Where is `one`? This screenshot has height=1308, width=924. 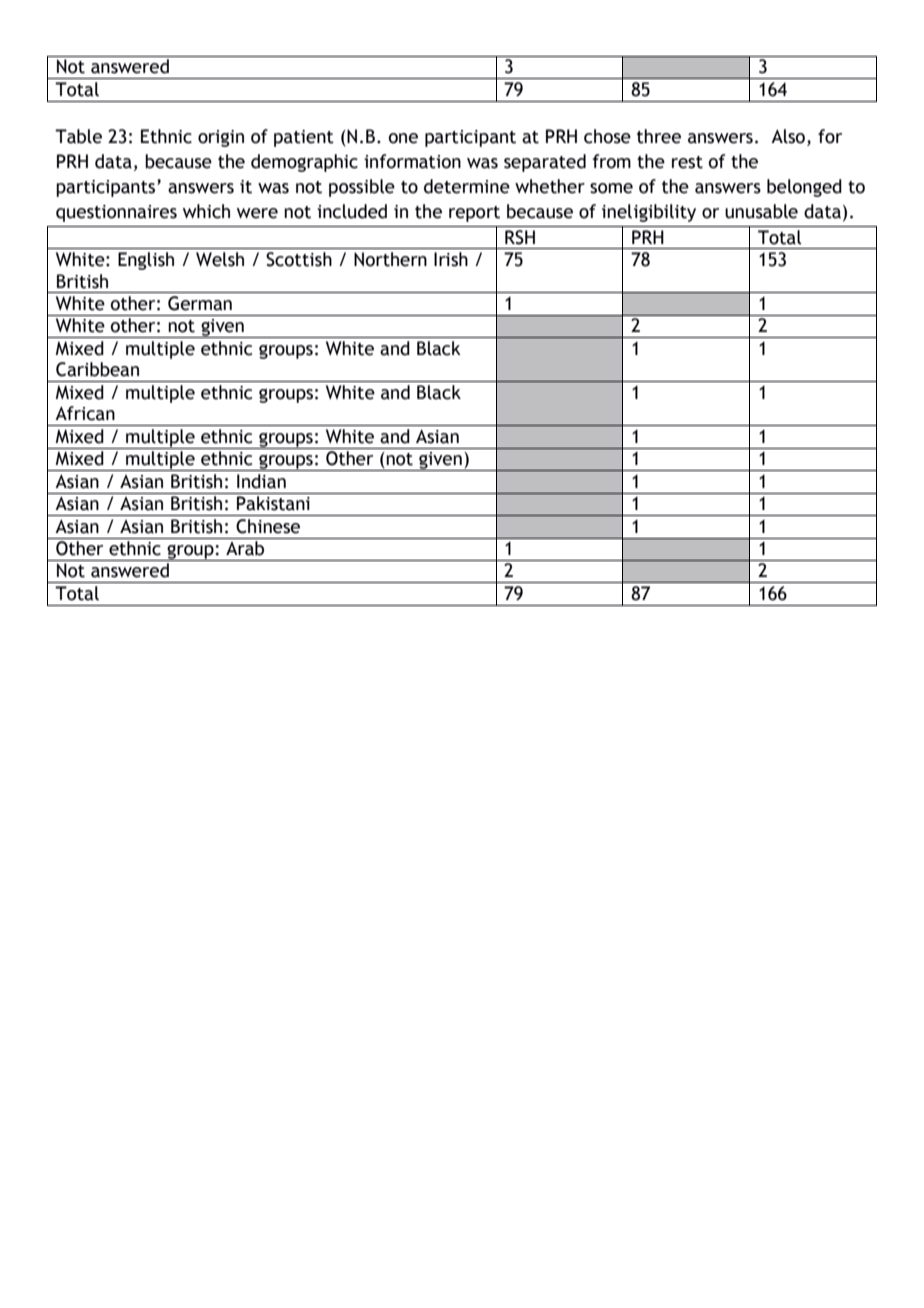 one is located at coordinates (403, 138).
